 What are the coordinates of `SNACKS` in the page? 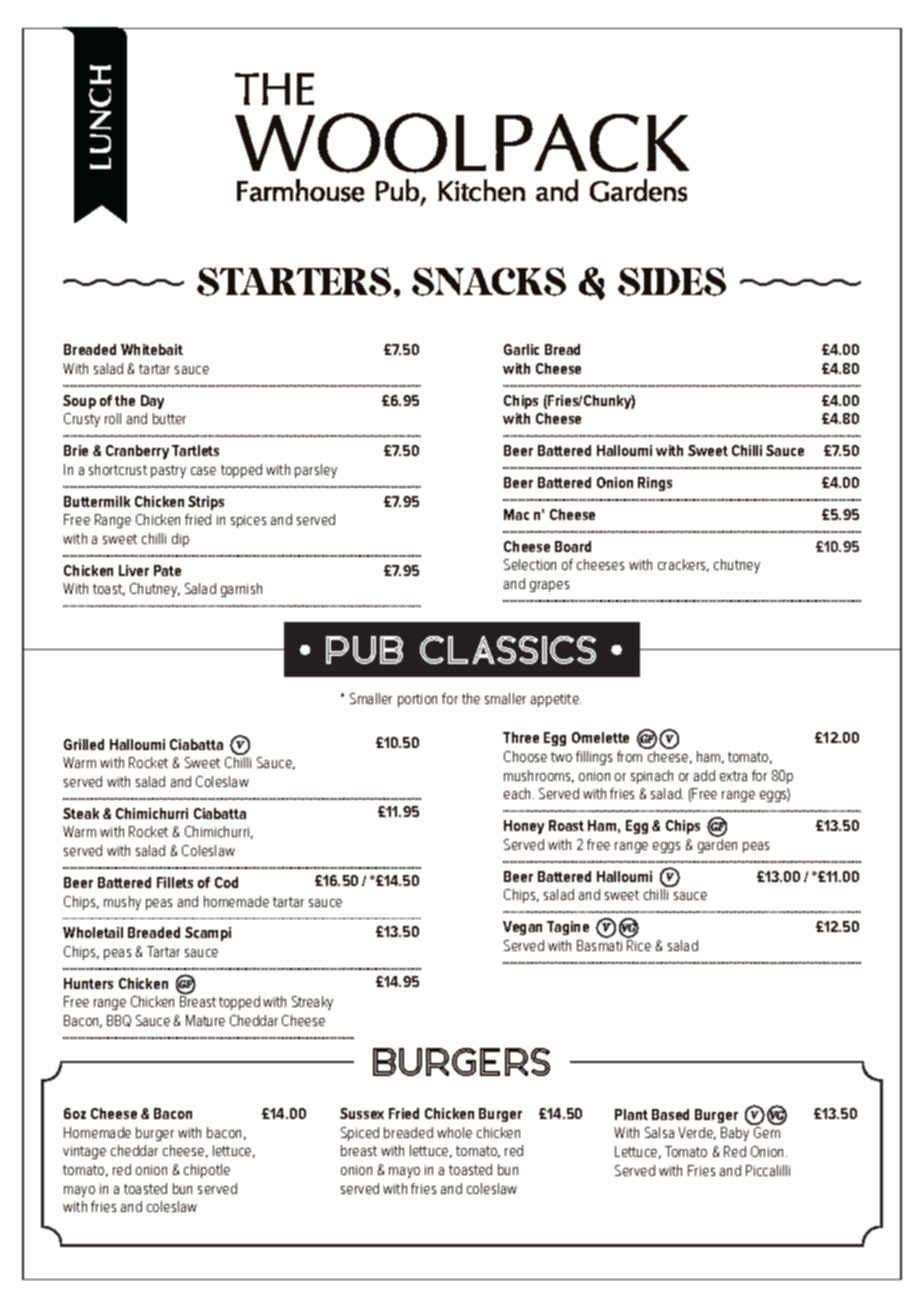 It's located at (489, 281).
